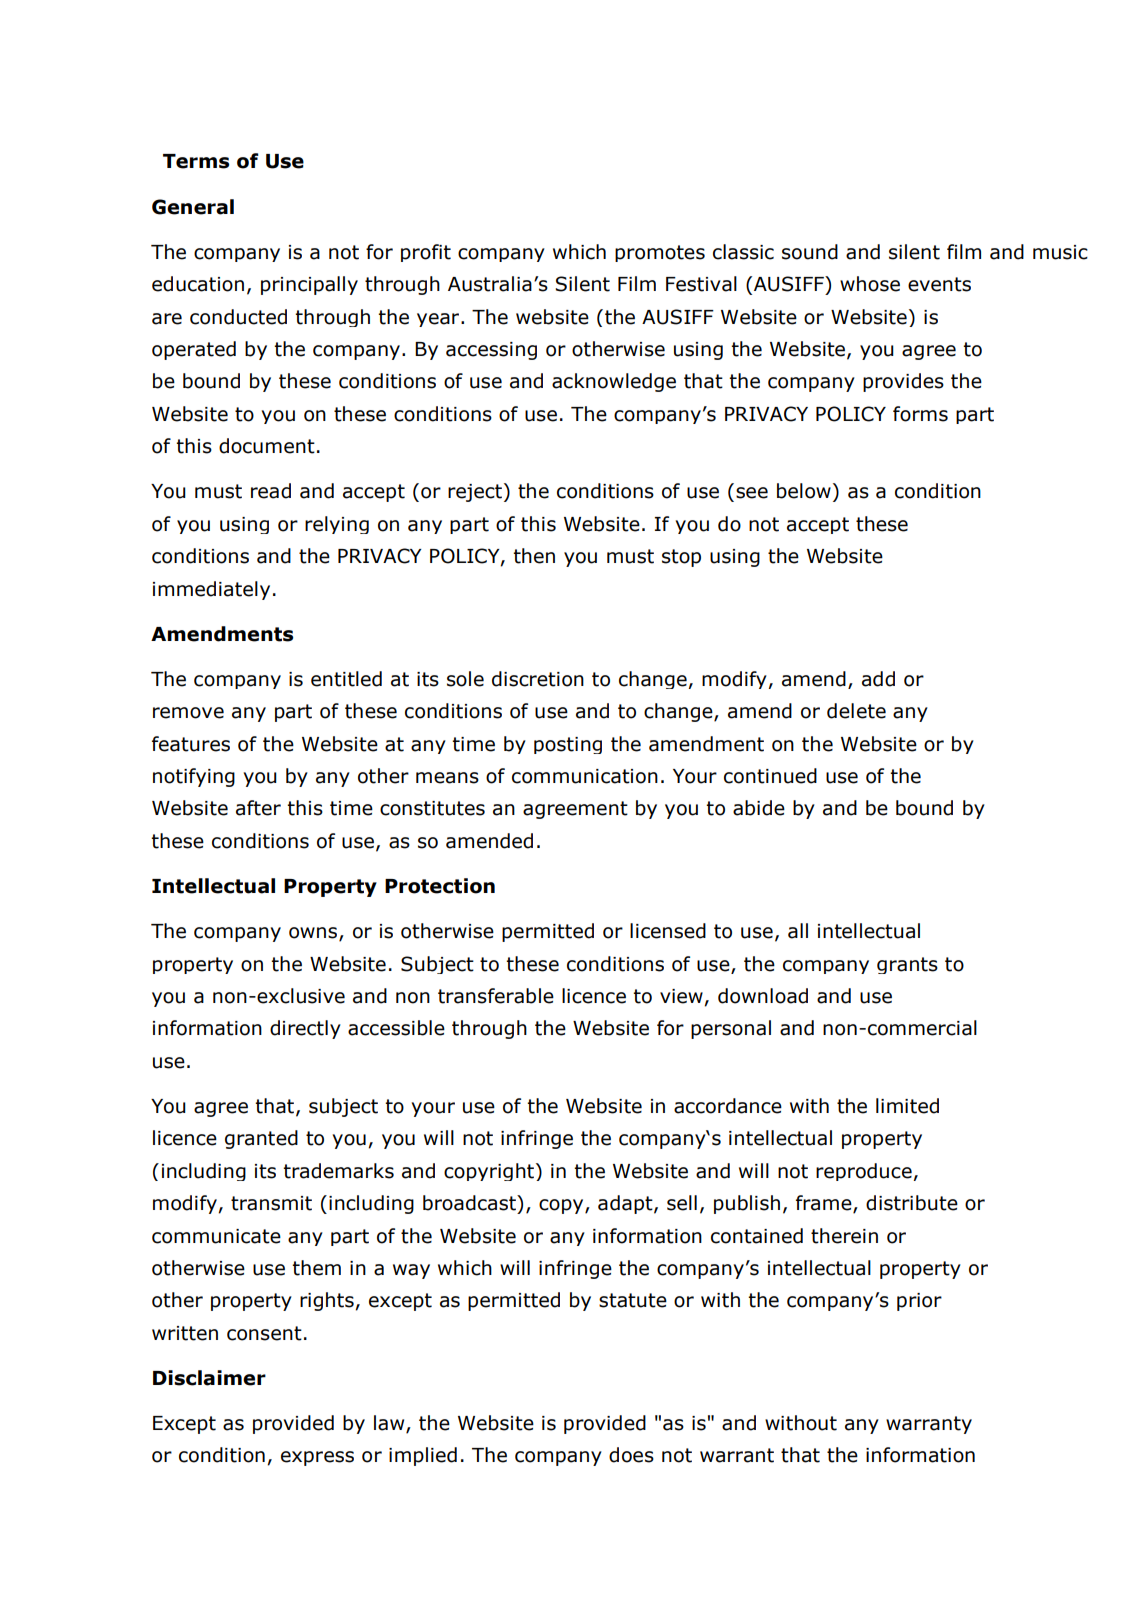  What do you see at coordinates (261, 1139) in the screenshot?
I see `granted` at bounding box center [261, 1139].
